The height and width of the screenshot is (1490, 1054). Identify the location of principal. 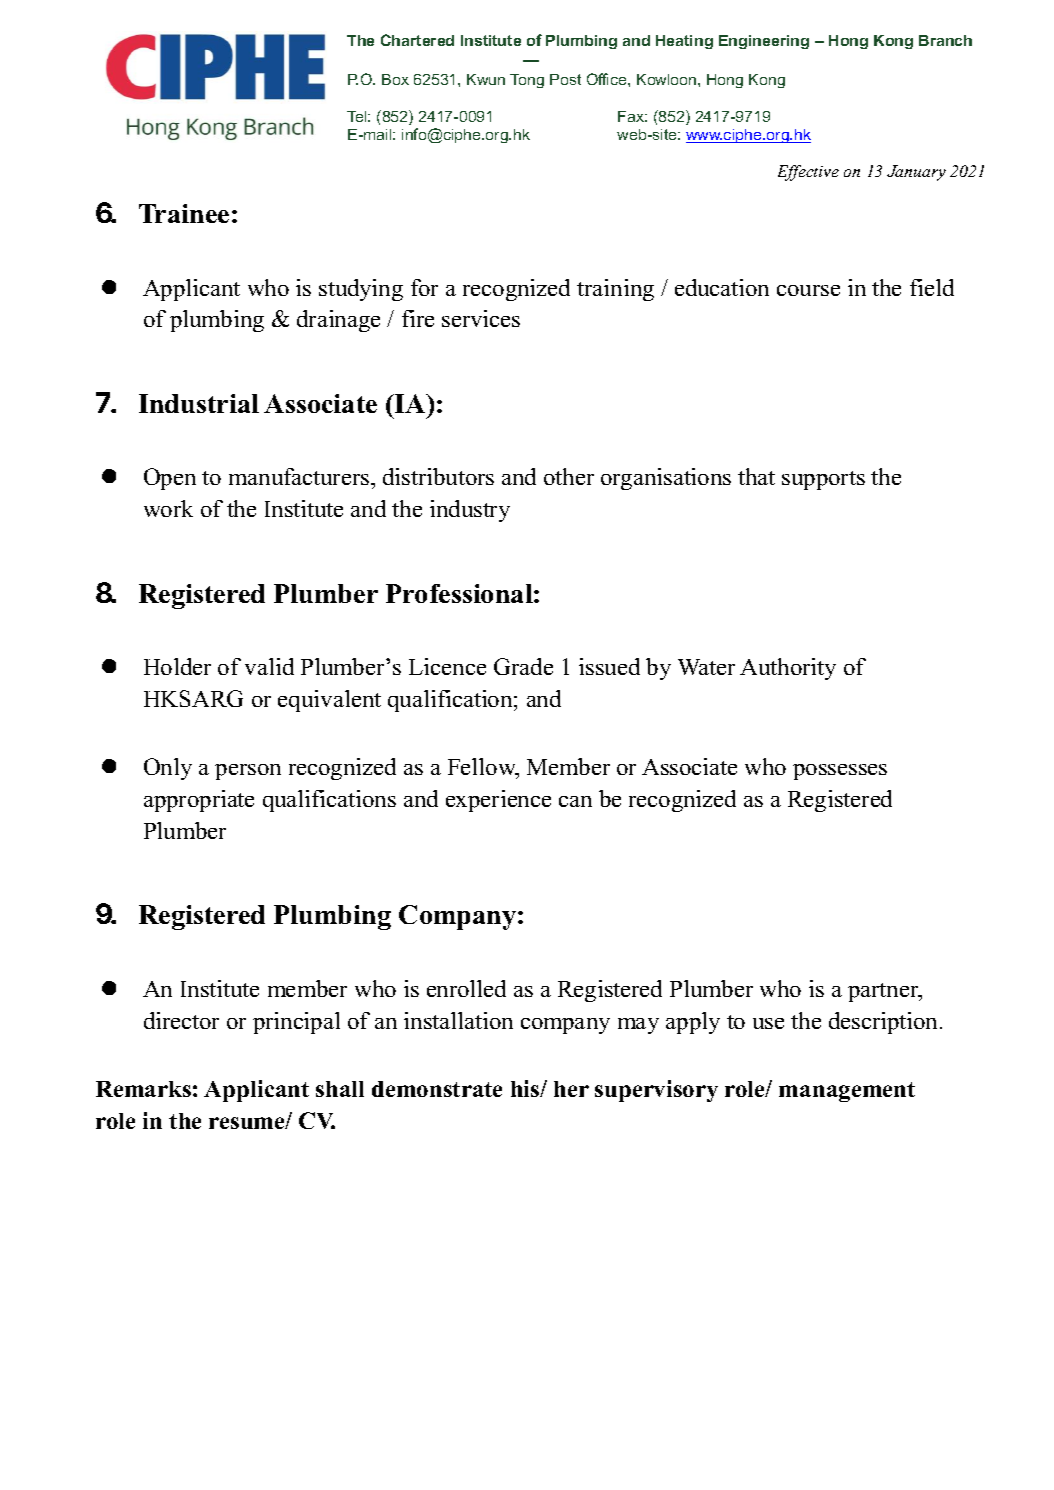
(296, 1023).
